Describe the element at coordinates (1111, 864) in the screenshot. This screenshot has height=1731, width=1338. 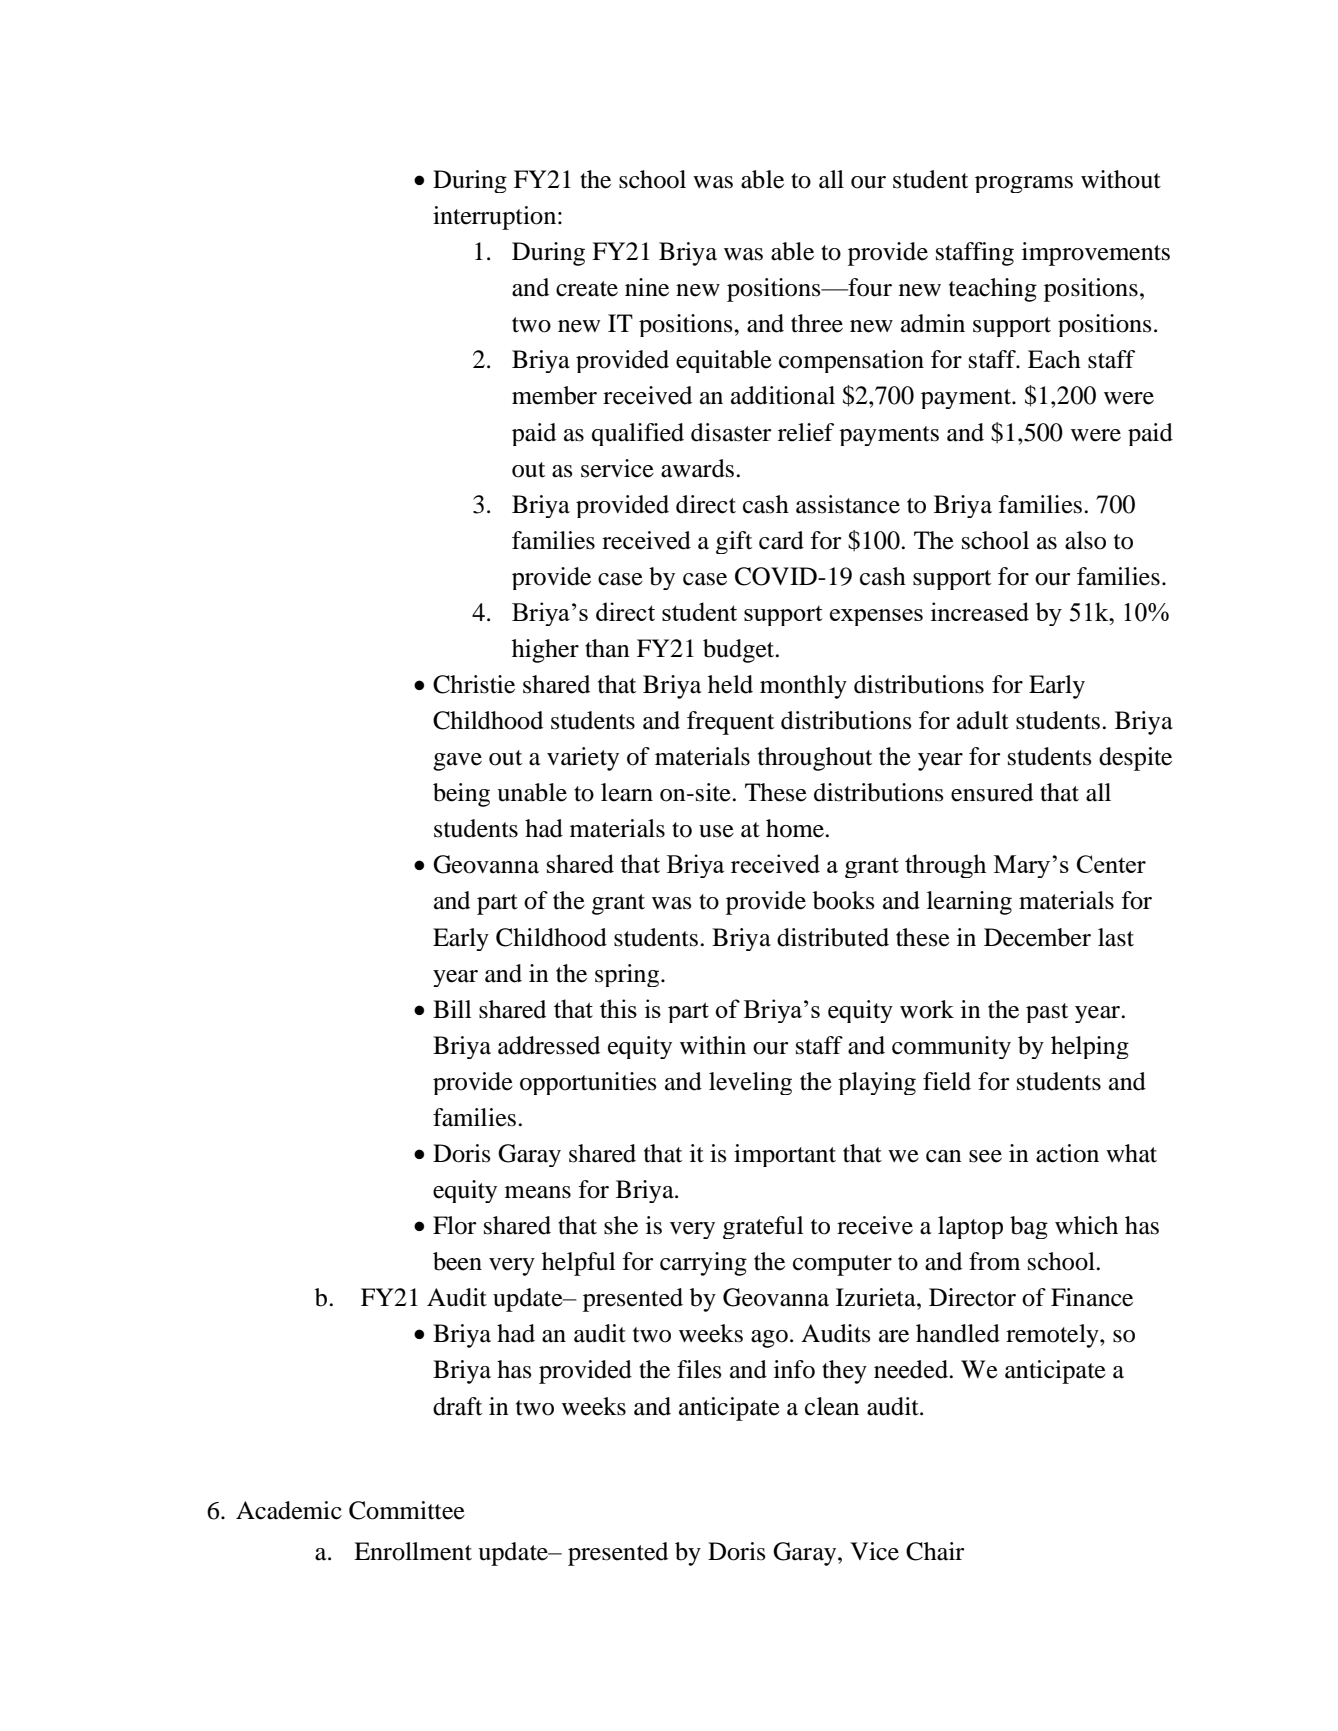
I see `Center` at that location.
